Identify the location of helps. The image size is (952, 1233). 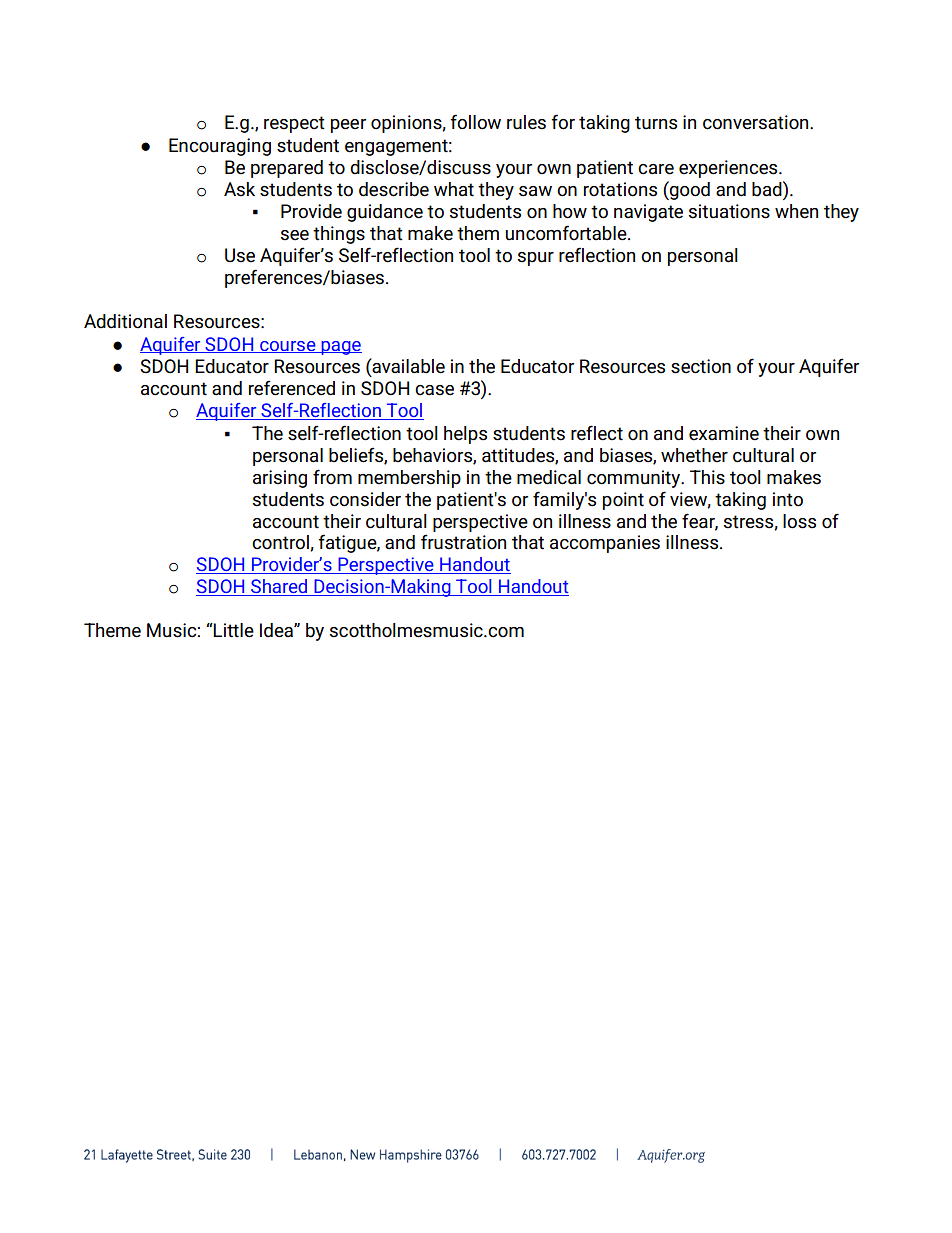
(465, 435).
